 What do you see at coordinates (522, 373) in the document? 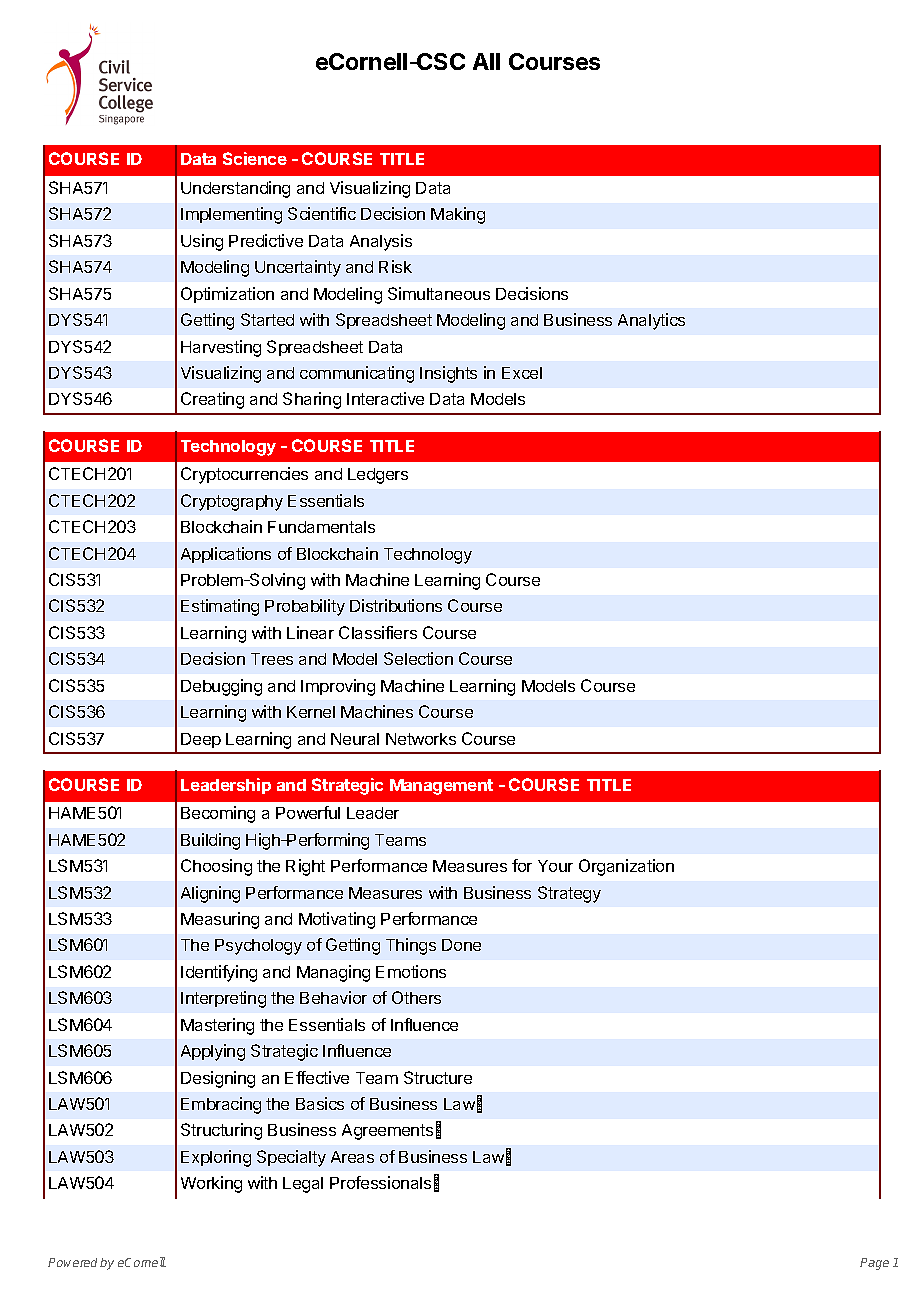
I see `Excel` at bounding box center [522, 373].
